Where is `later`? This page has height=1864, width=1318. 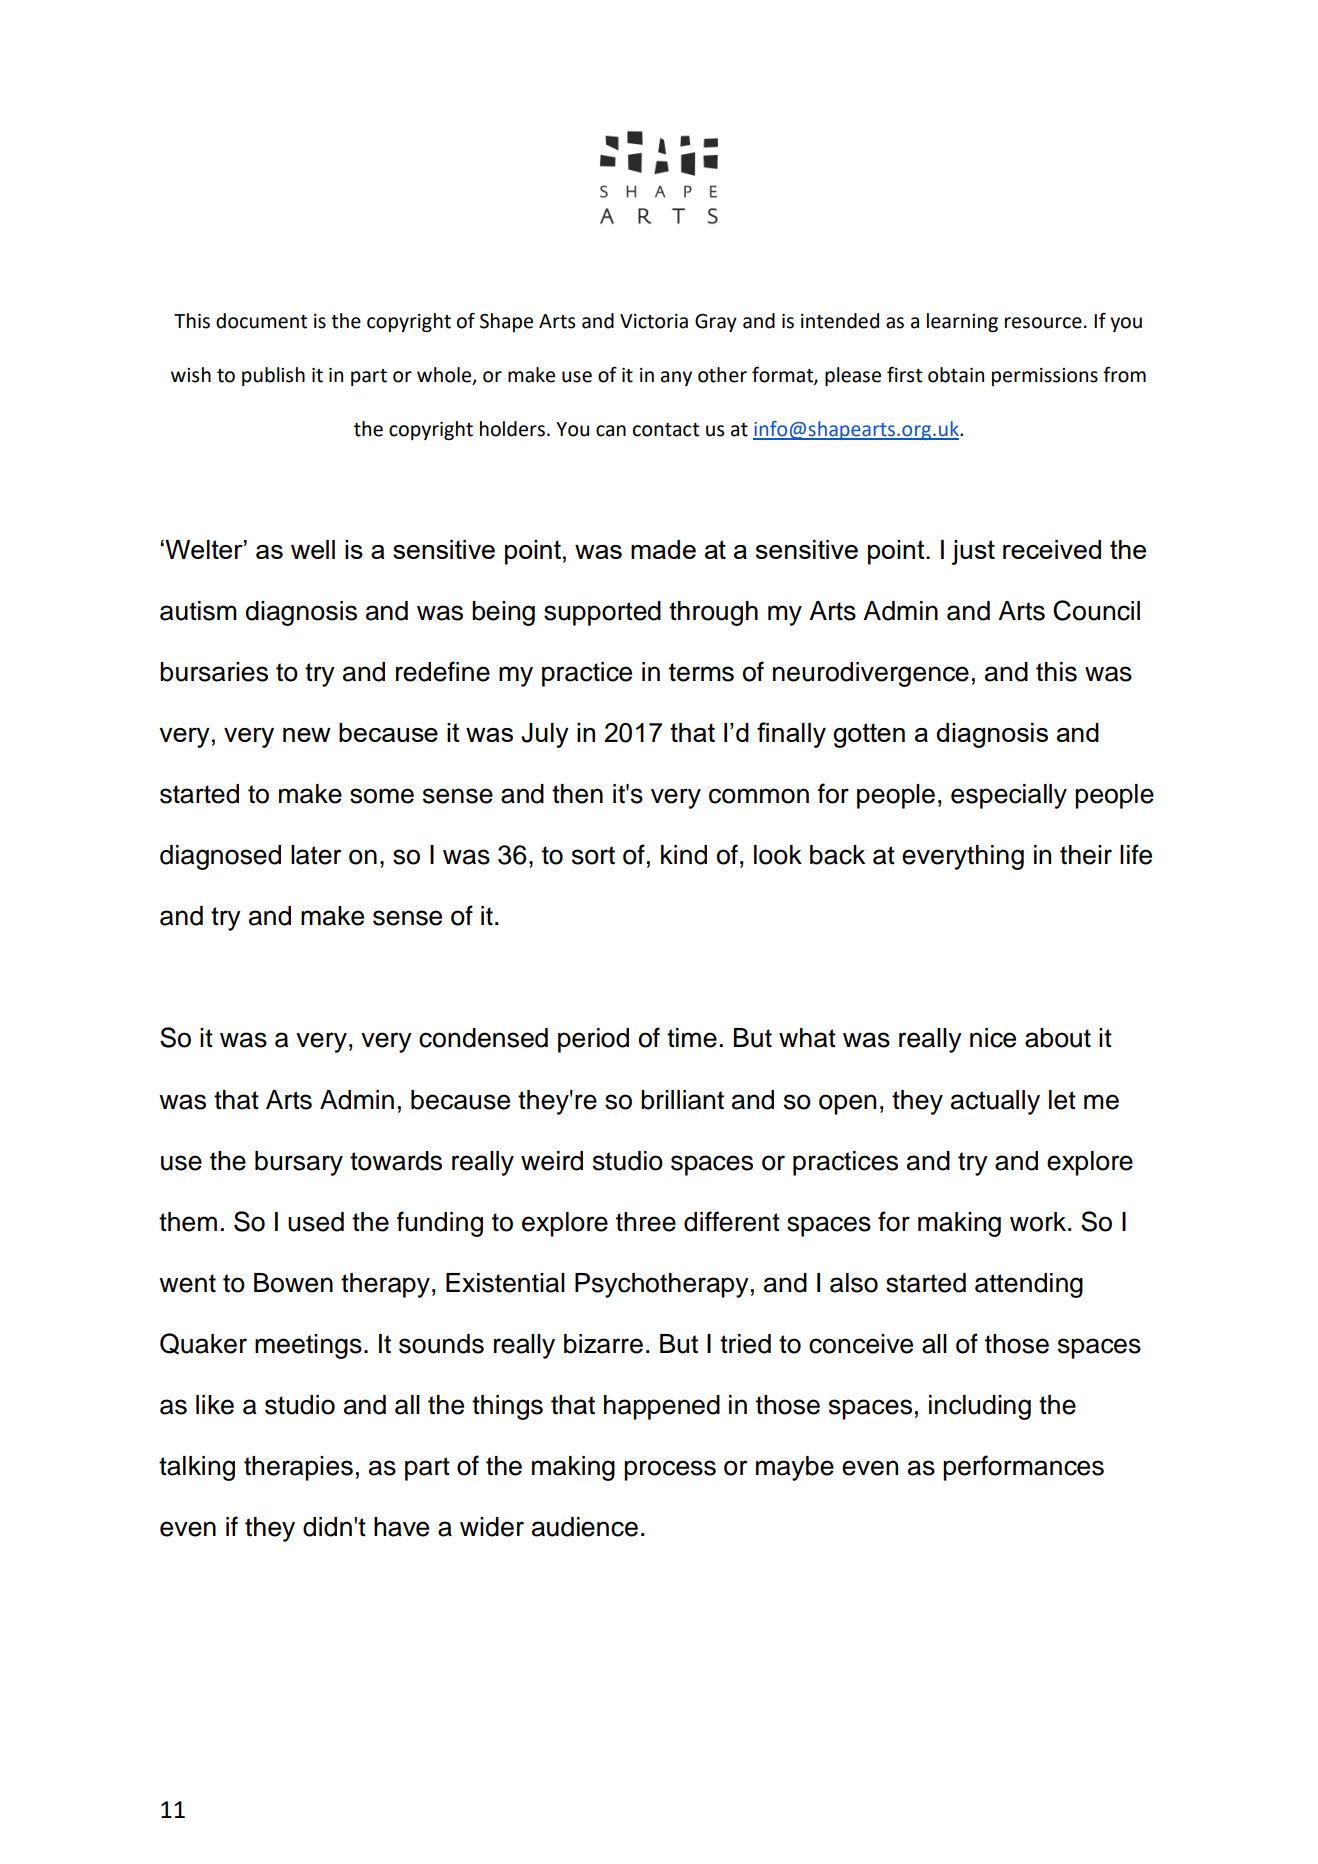 later is located at coordinates (316, 855).
